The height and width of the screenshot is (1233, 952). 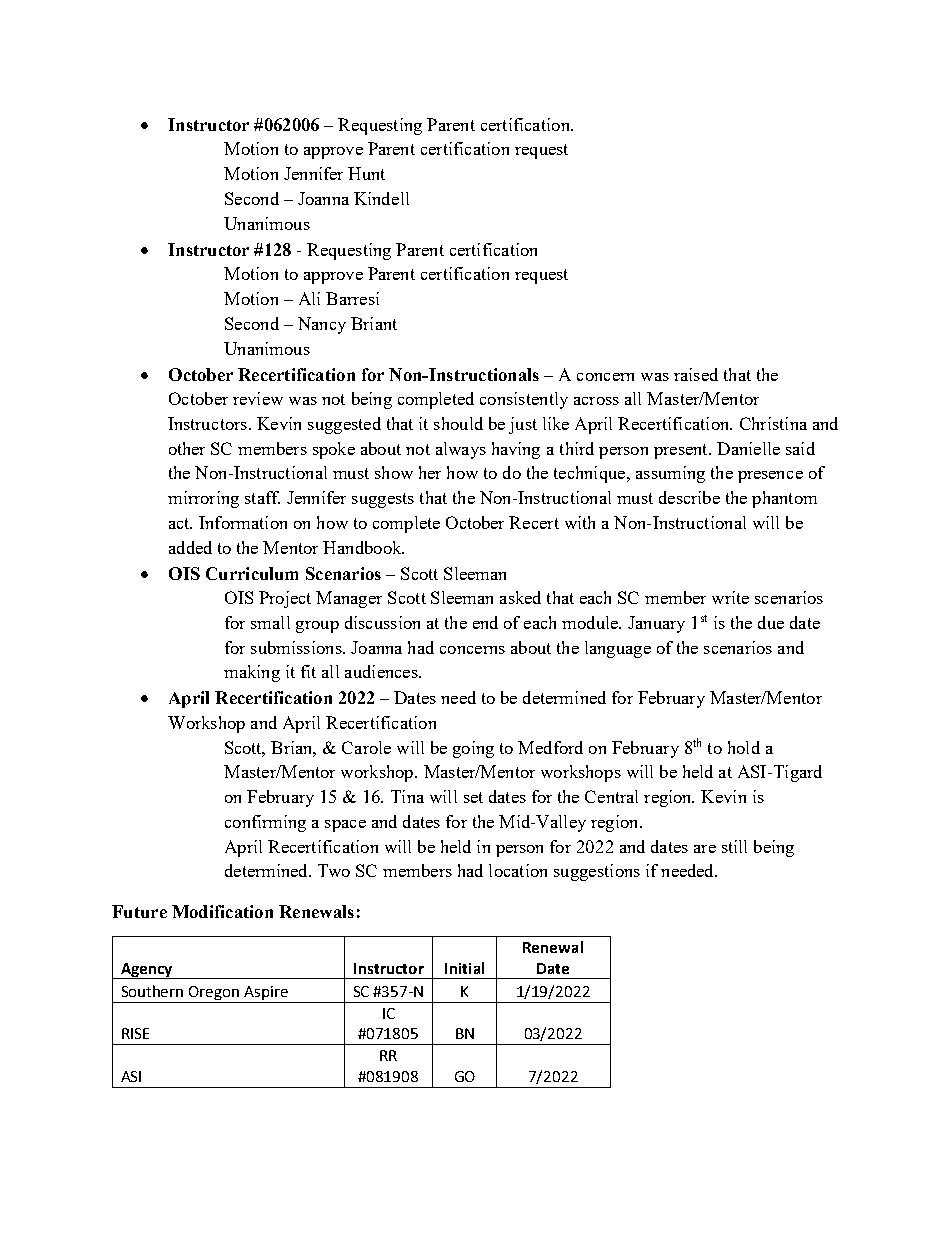 What do you see at coordinates (265, 823) in the screenshot?
I see `confirming` at bounding box center [265, 823].
